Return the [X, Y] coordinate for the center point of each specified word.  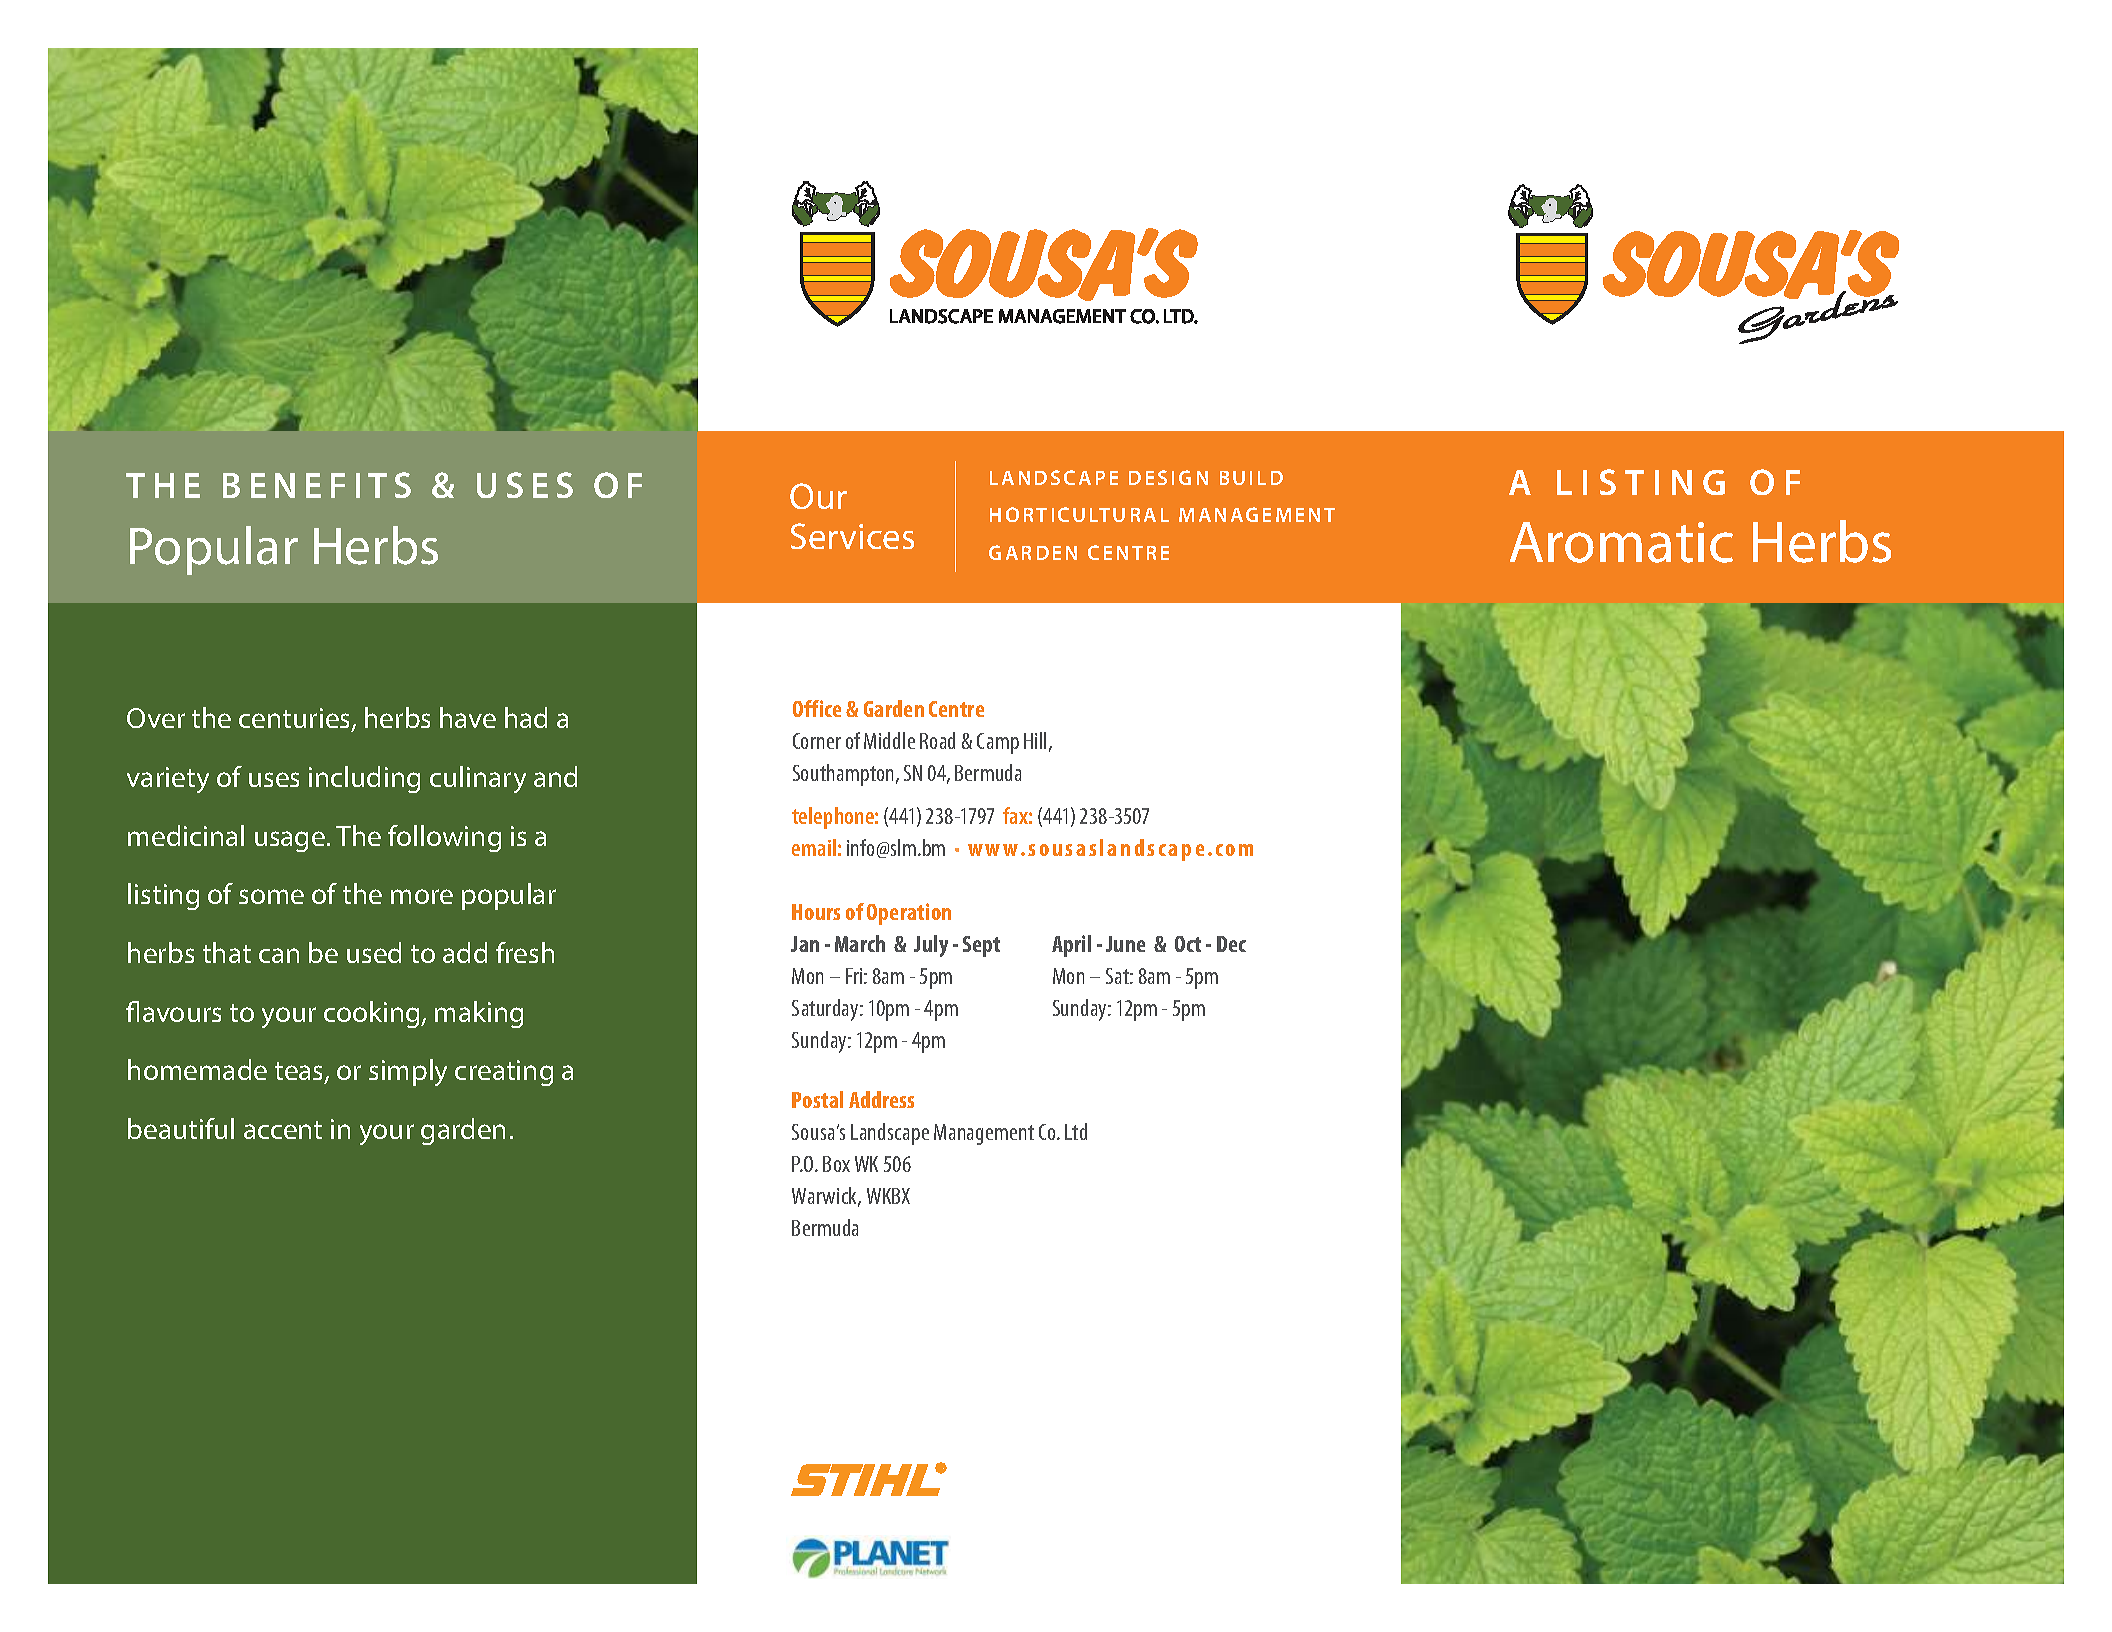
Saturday [826, 1010]
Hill [1035, 740]
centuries [296, 719]
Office [817, 708]
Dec [1231, 944]
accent [283, 1130]
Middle [889, 740]
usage [290, 841]
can [279, 955]
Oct [1188, 944]
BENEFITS [317, 485]
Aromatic [1621, 542]
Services [852, 536]
